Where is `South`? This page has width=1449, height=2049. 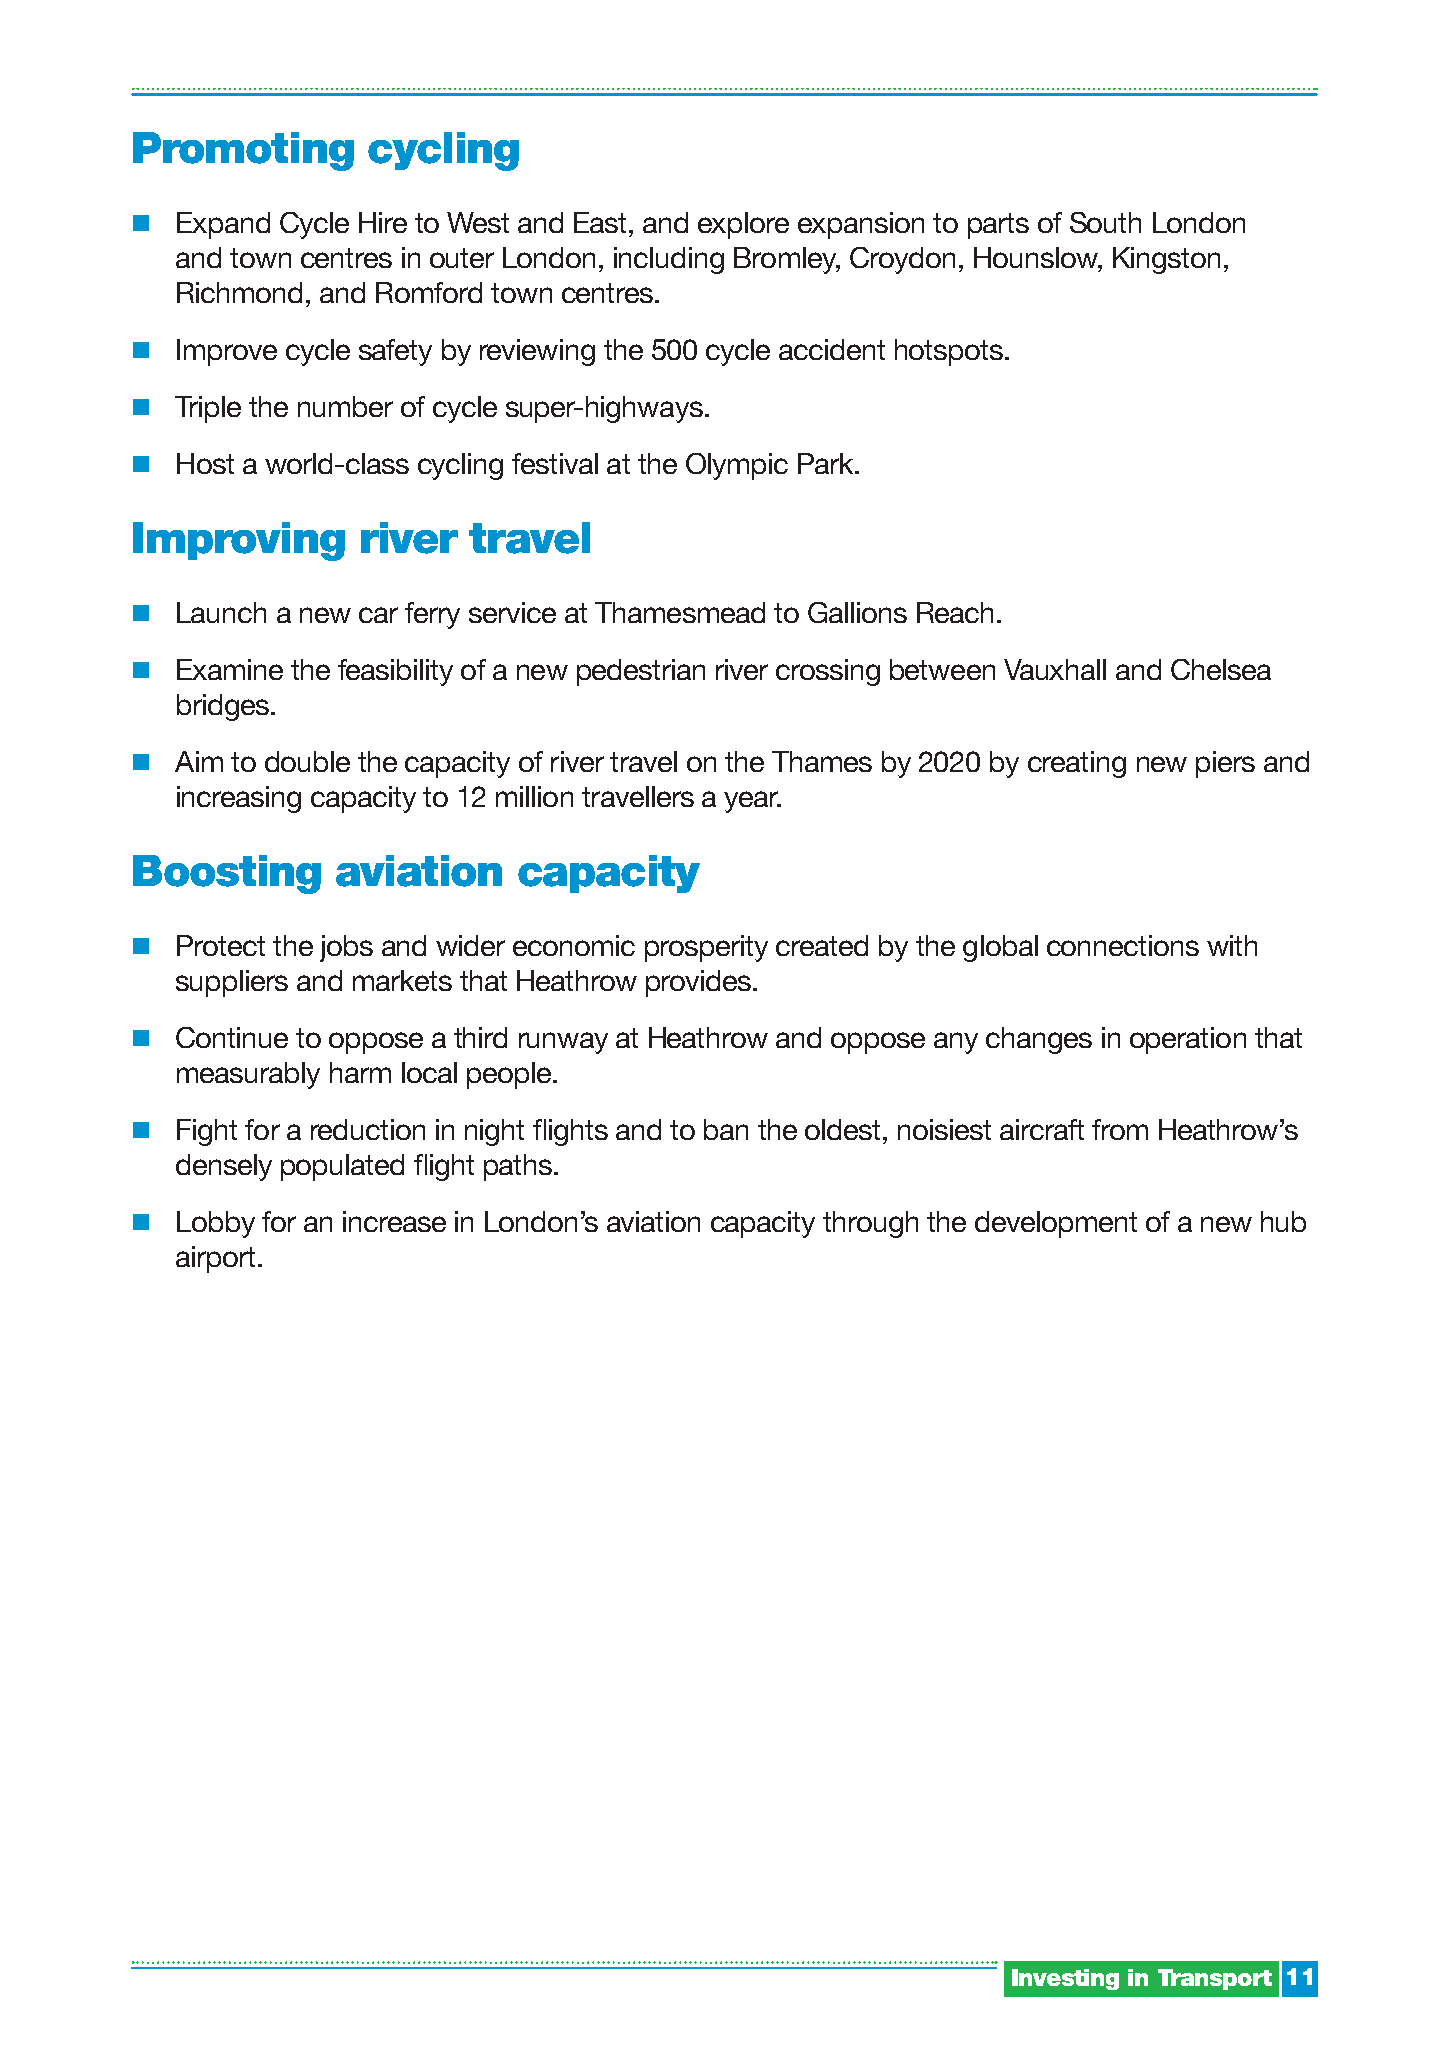
South is located at coordinates (1105, 222).
